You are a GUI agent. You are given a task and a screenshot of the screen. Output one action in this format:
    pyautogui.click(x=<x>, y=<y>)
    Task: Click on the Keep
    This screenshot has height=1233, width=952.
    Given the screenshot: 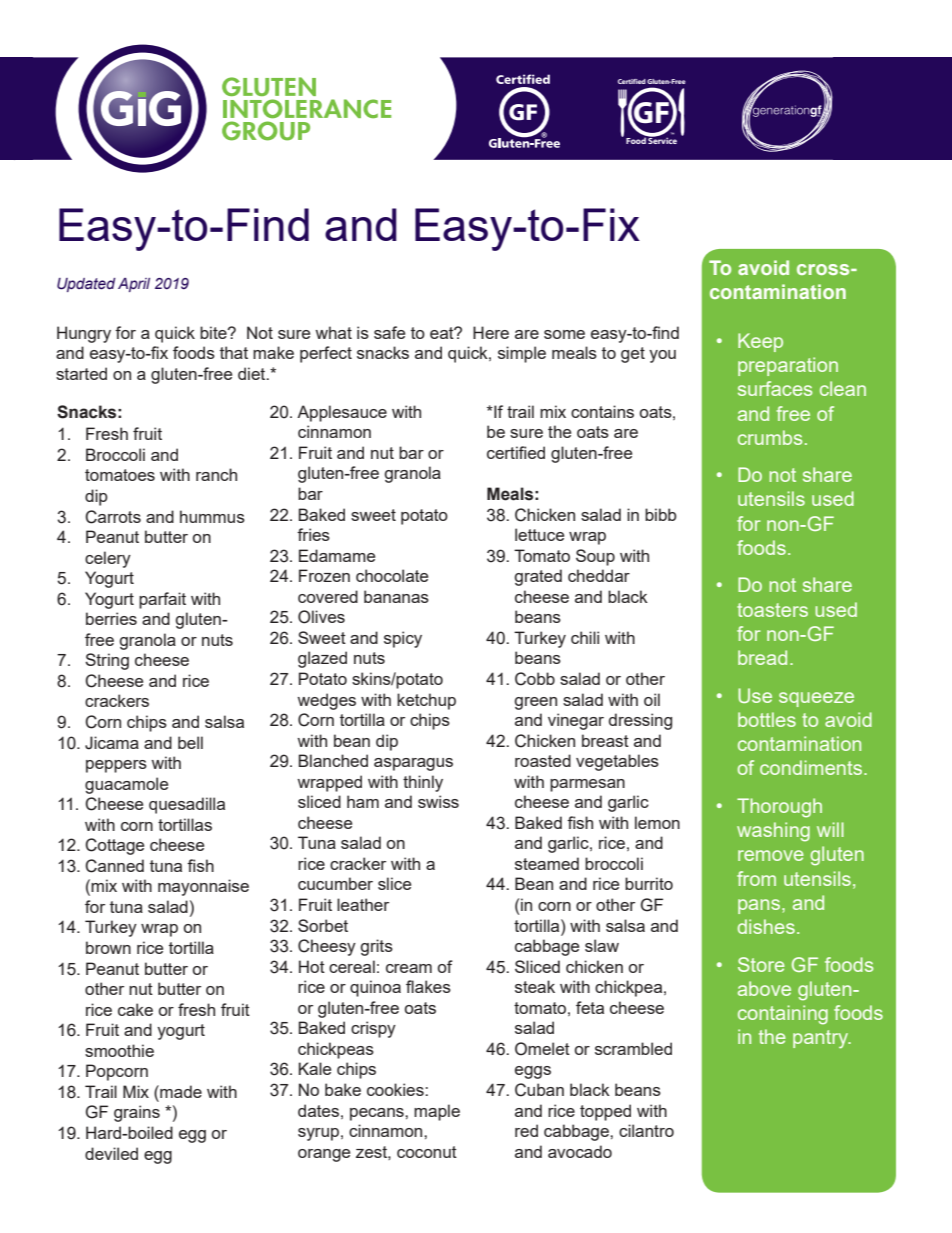 What is the action you would take?
    pyautogui.click(x=760, y=342)
